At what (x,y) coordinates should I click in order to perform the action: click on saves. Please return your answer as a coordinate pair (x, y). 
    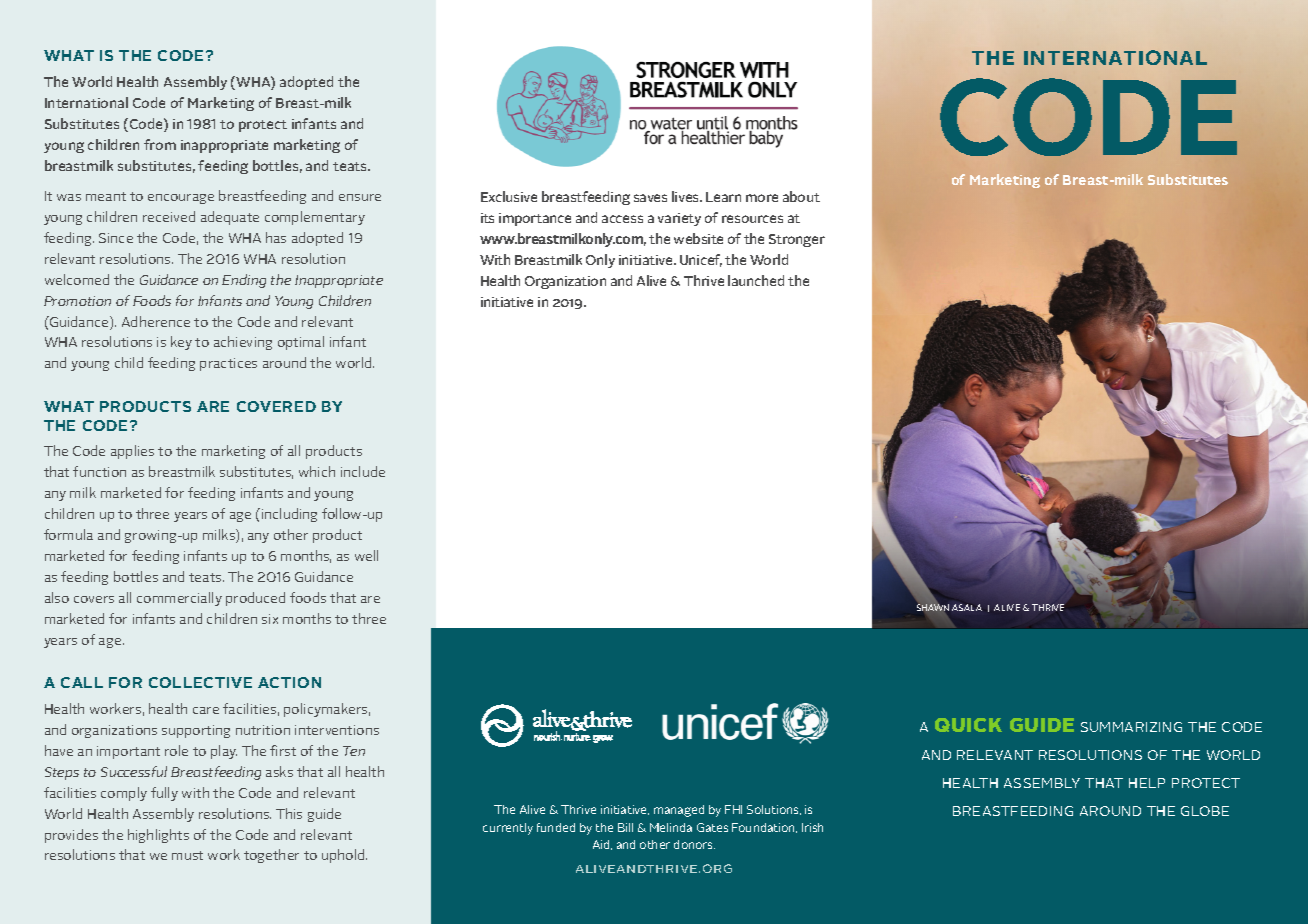
    Looking at the image, I should click on (650, 198).
